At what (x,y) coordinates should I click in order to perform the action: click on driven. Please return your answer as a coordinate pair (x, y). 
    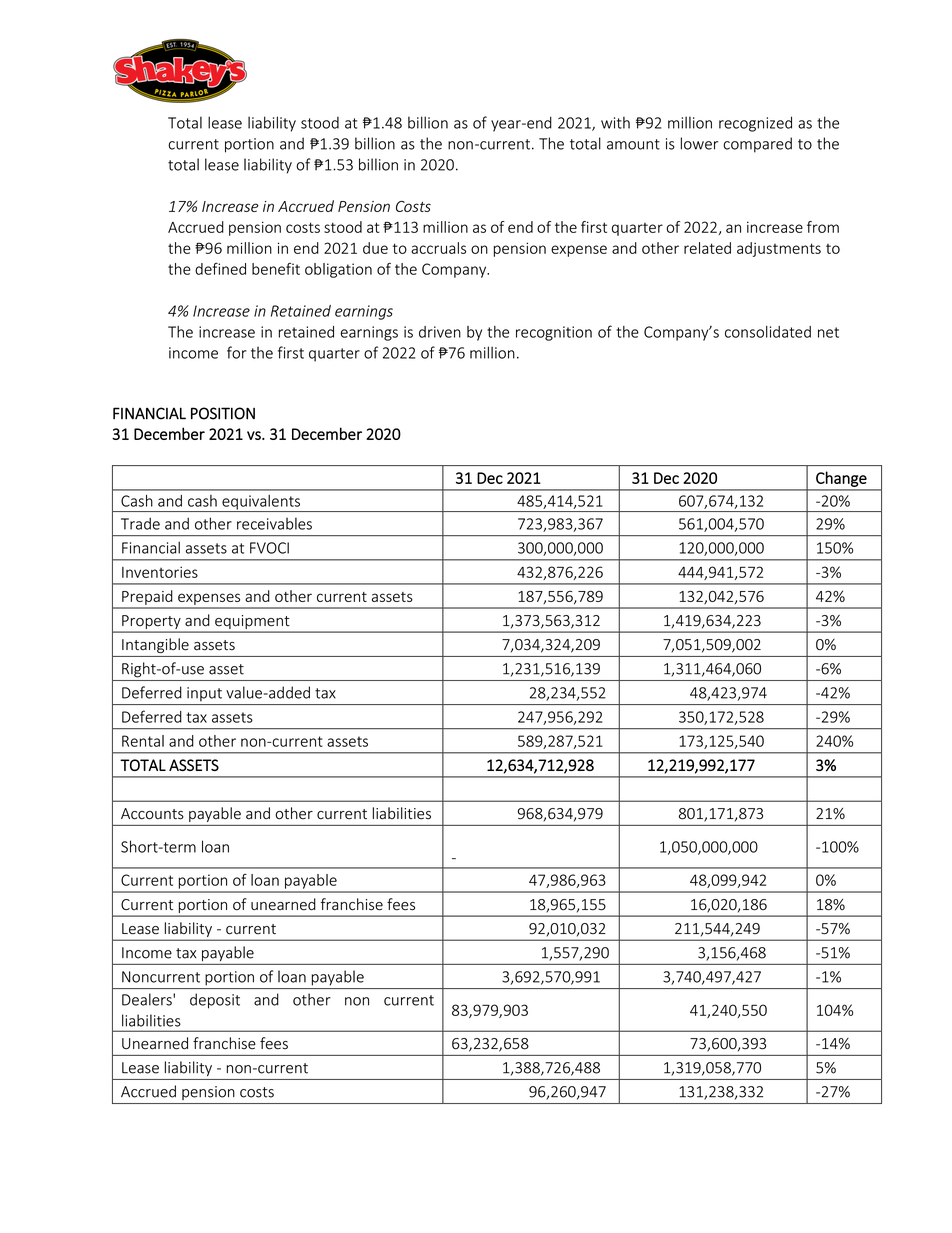
    Looking at the image, I should click on (440, 332).
